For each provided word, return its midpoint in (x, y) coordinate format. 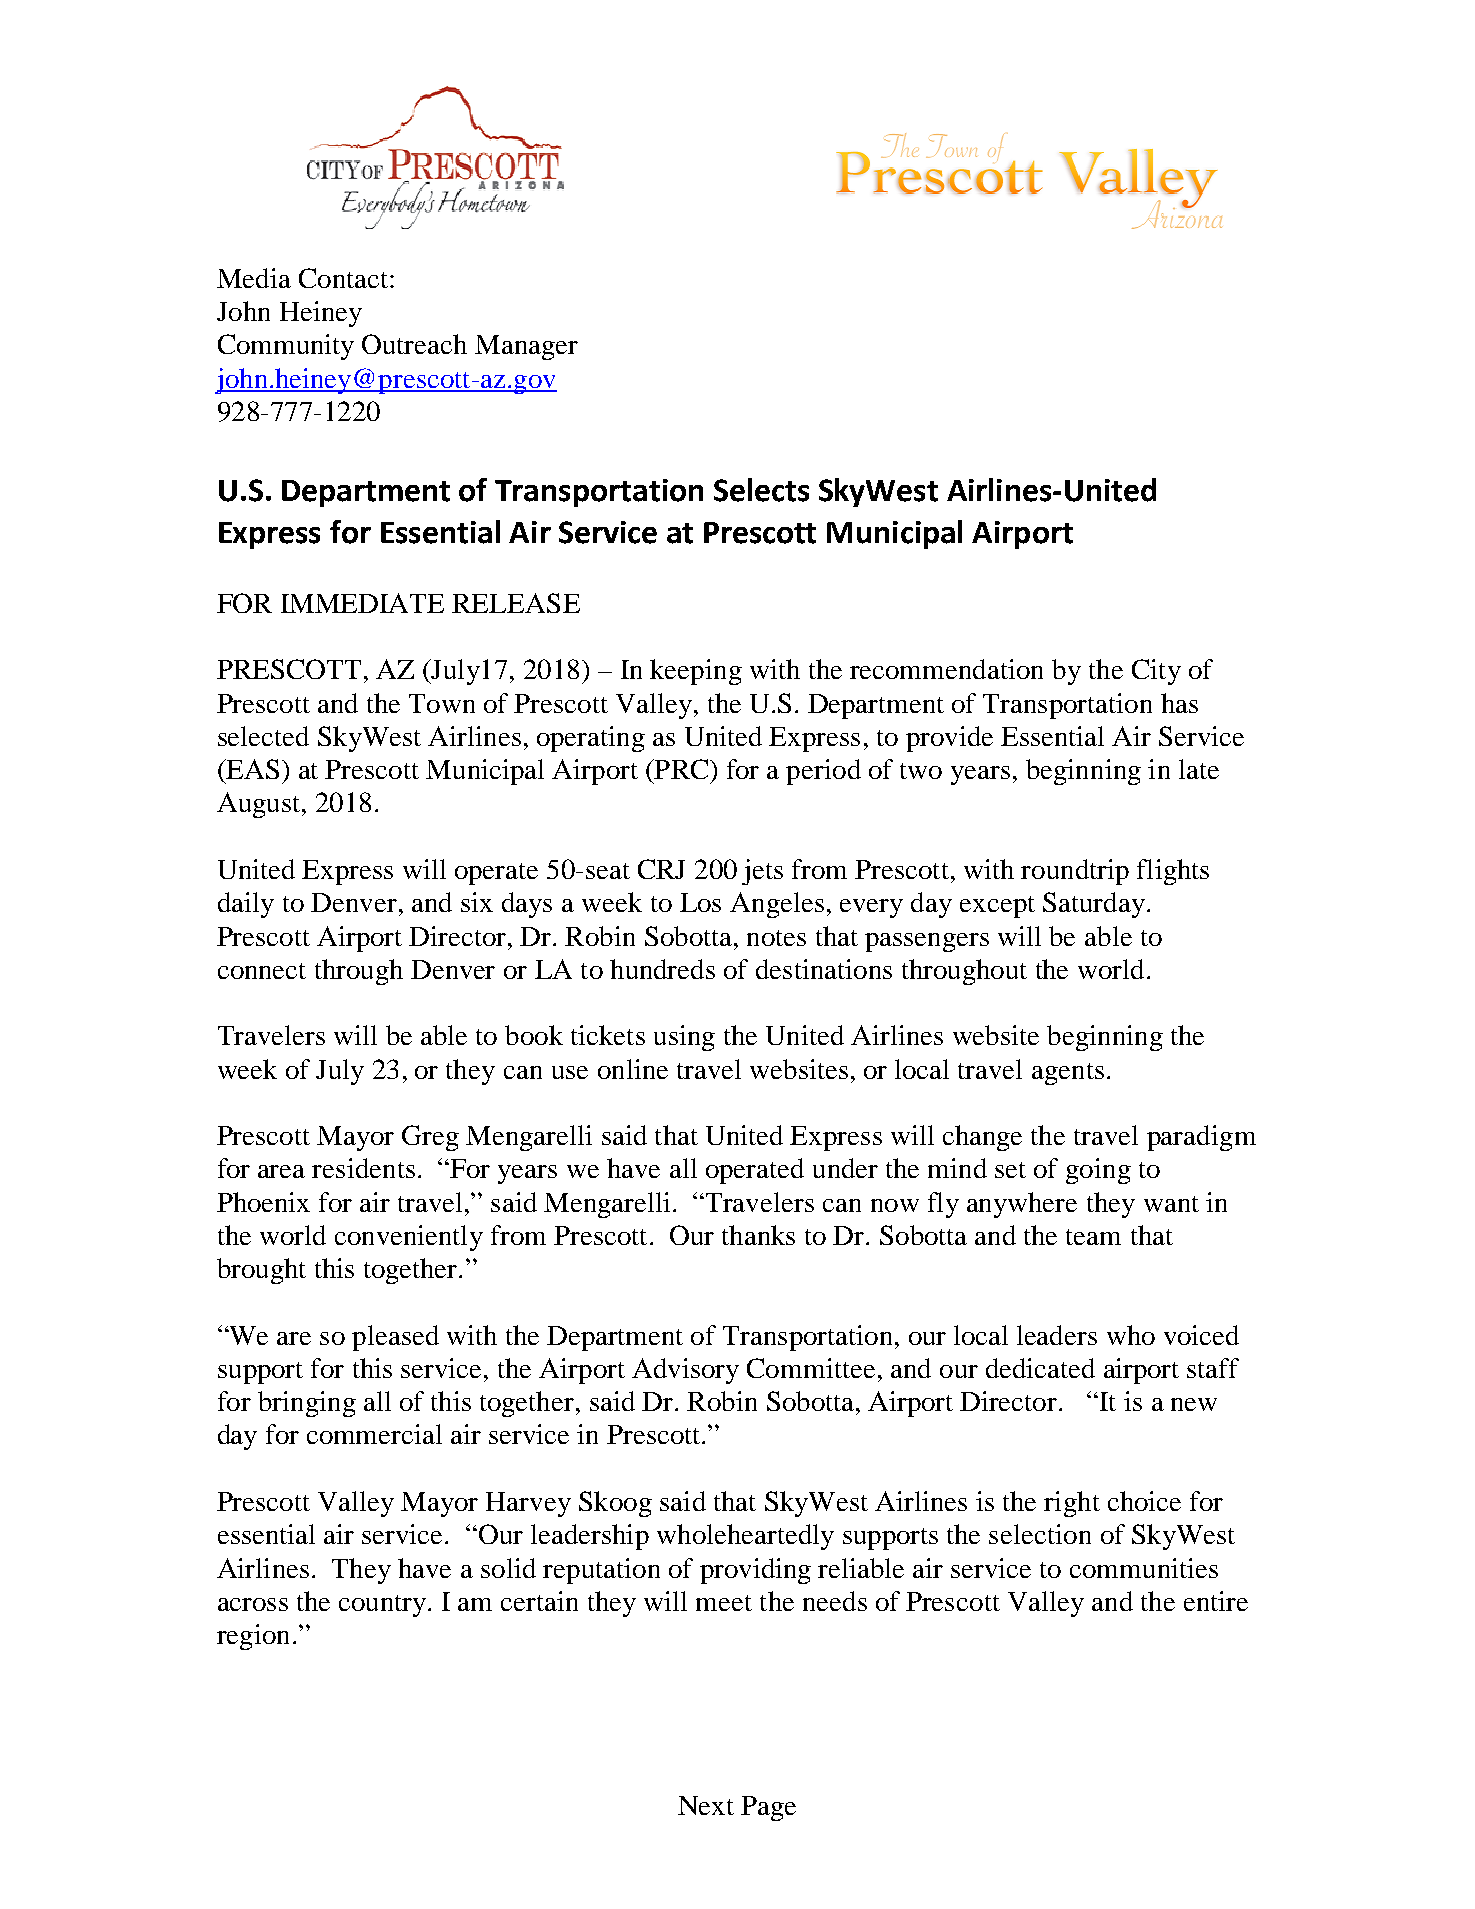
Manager (526, 347)
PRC (681, 769)
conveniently (409, 1238)
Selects (761, 490)
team (1093, 1237)
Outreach (414, 344)
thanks (758, 1235)
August (260, 805)
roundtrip (1075, 872)
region (253, 1637)
